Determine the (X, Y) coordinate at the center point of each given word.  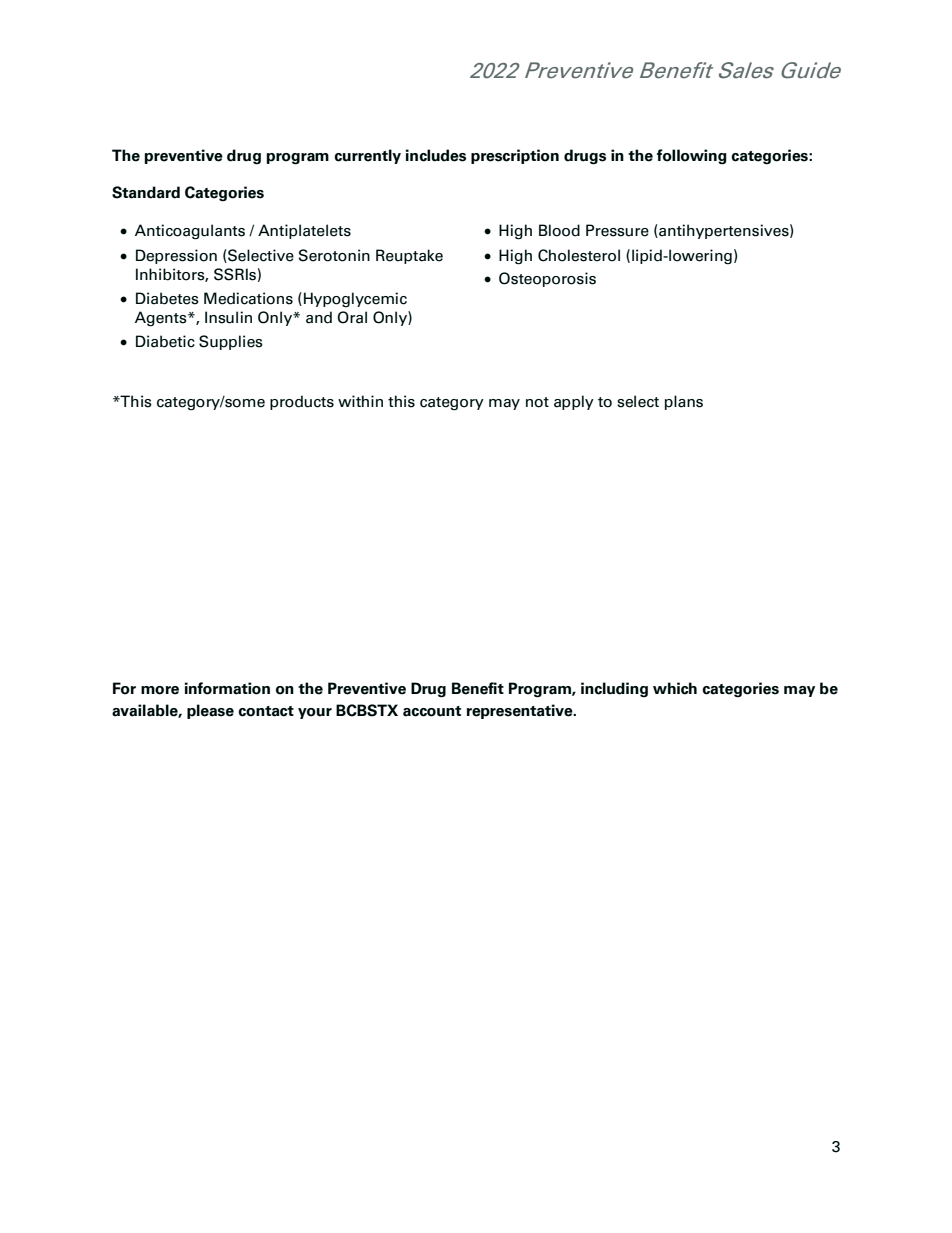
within (360, 401)
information (227, 688)
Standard (146, 192)
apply (574, 402)
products (302, 402)
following (692, 157)
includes (436, 155)
